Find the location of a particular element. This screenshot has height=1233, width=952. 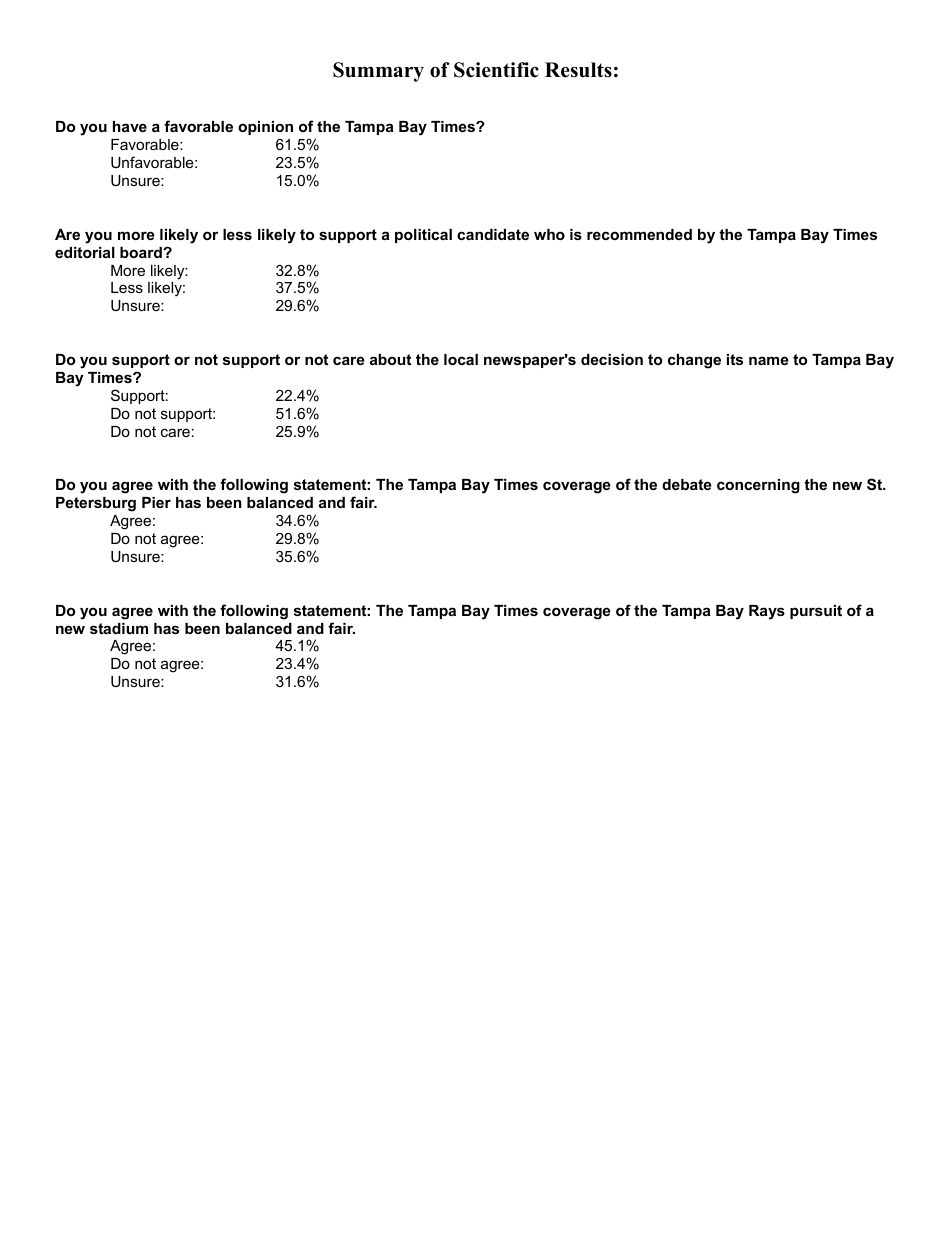

political is located at coordinates (423, 236).
